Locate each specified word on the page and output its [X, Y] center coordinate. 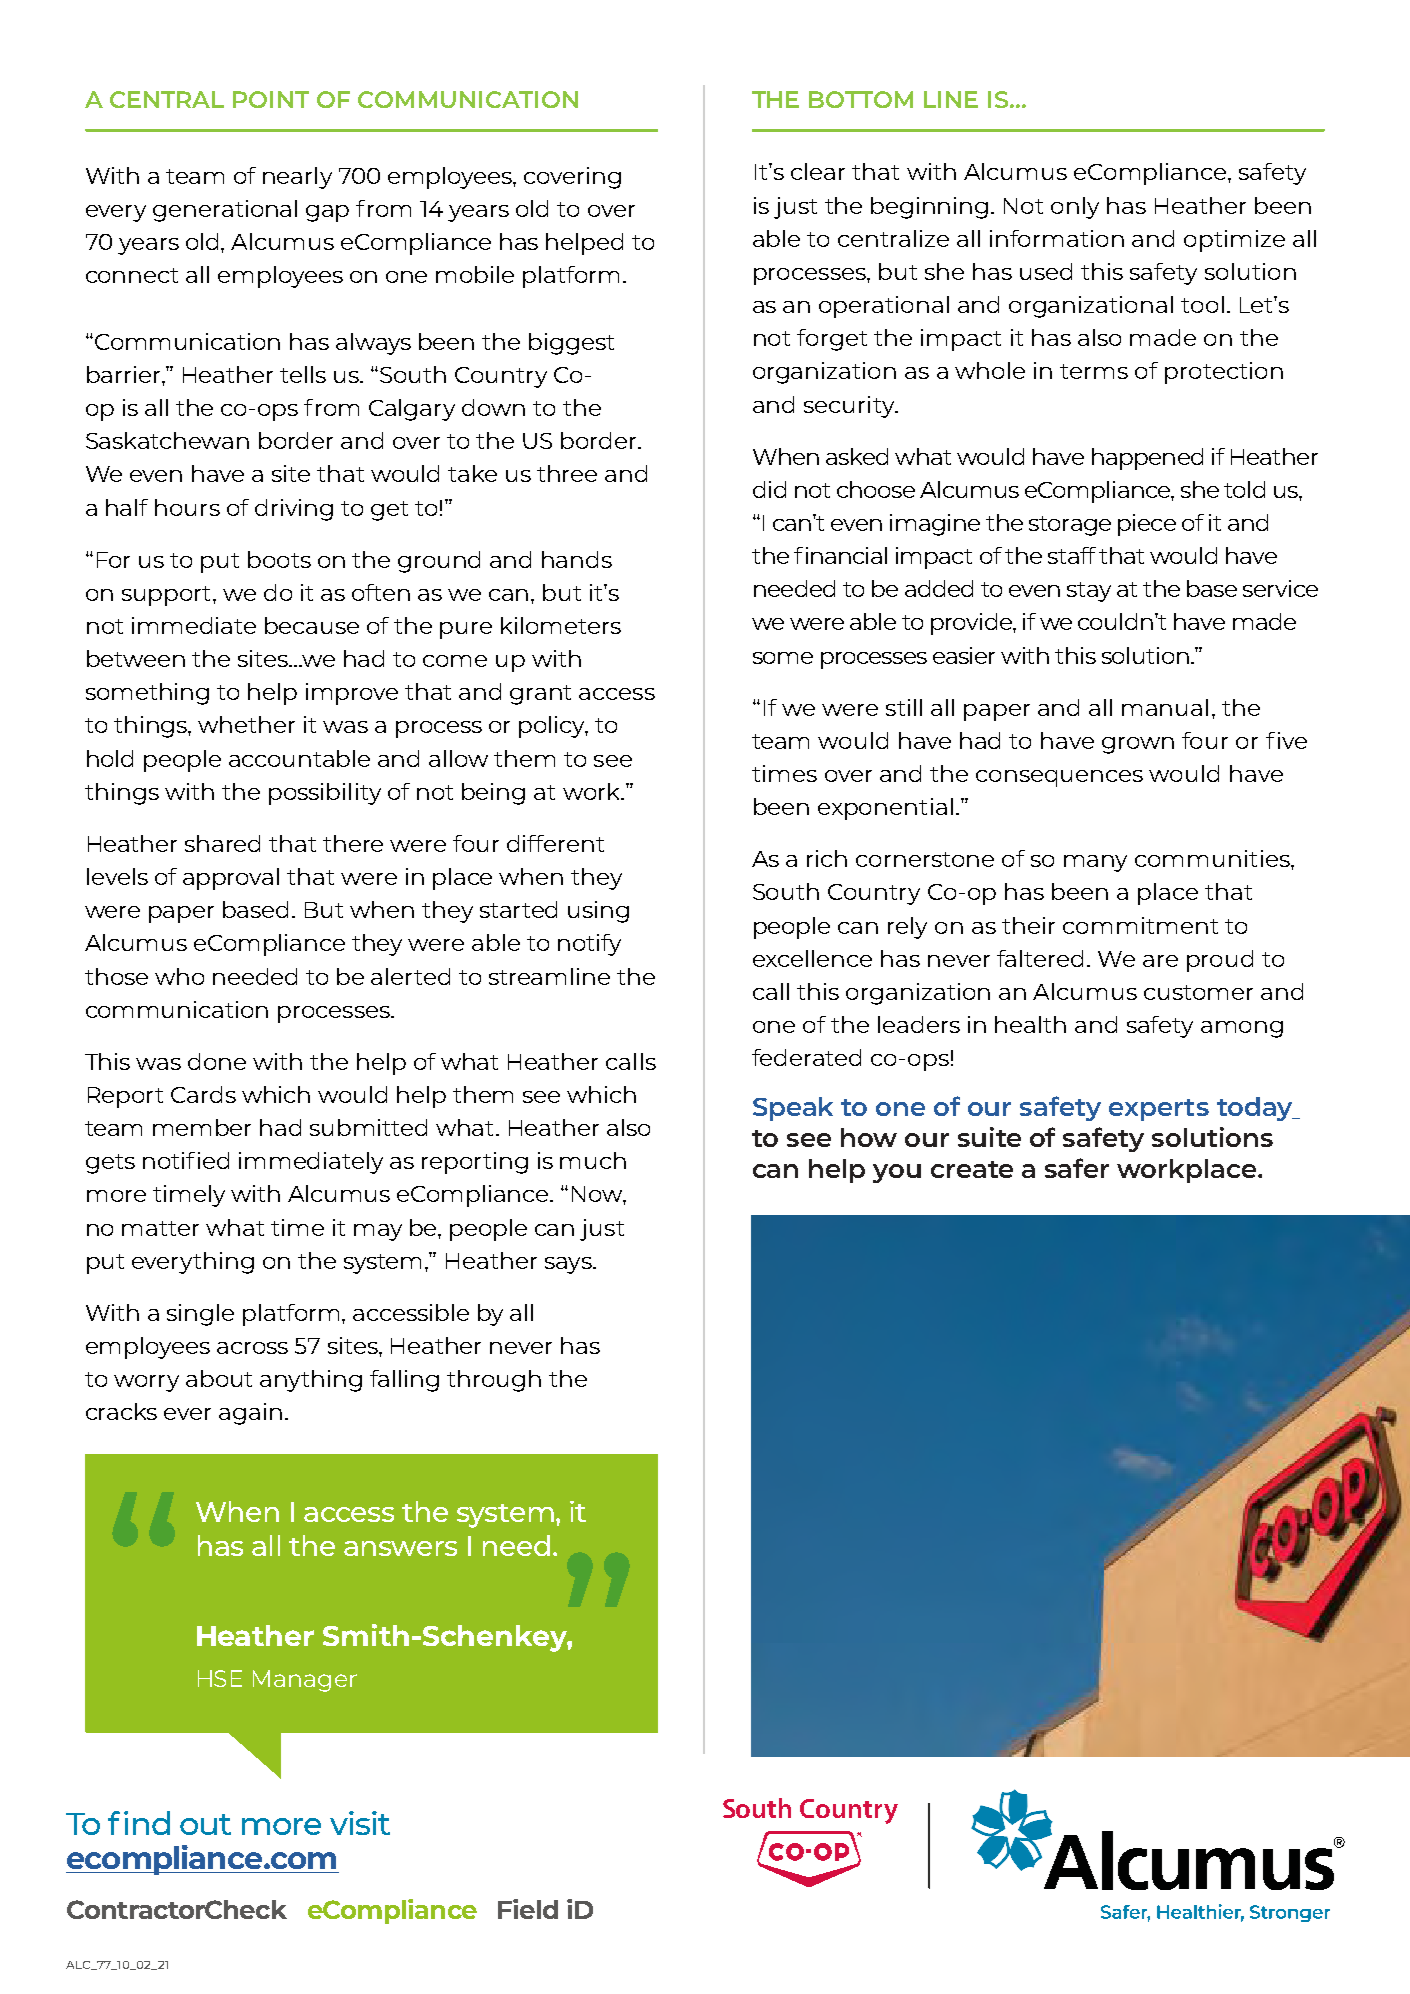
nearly [297, 178]
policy [553, 727]
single [200, 1315]
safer [1077, 1168]
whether [246, 724]
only [1075, 208]
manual [1165, 707]
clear [818, 171]
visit [360, 1823]
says [569, 1265]
